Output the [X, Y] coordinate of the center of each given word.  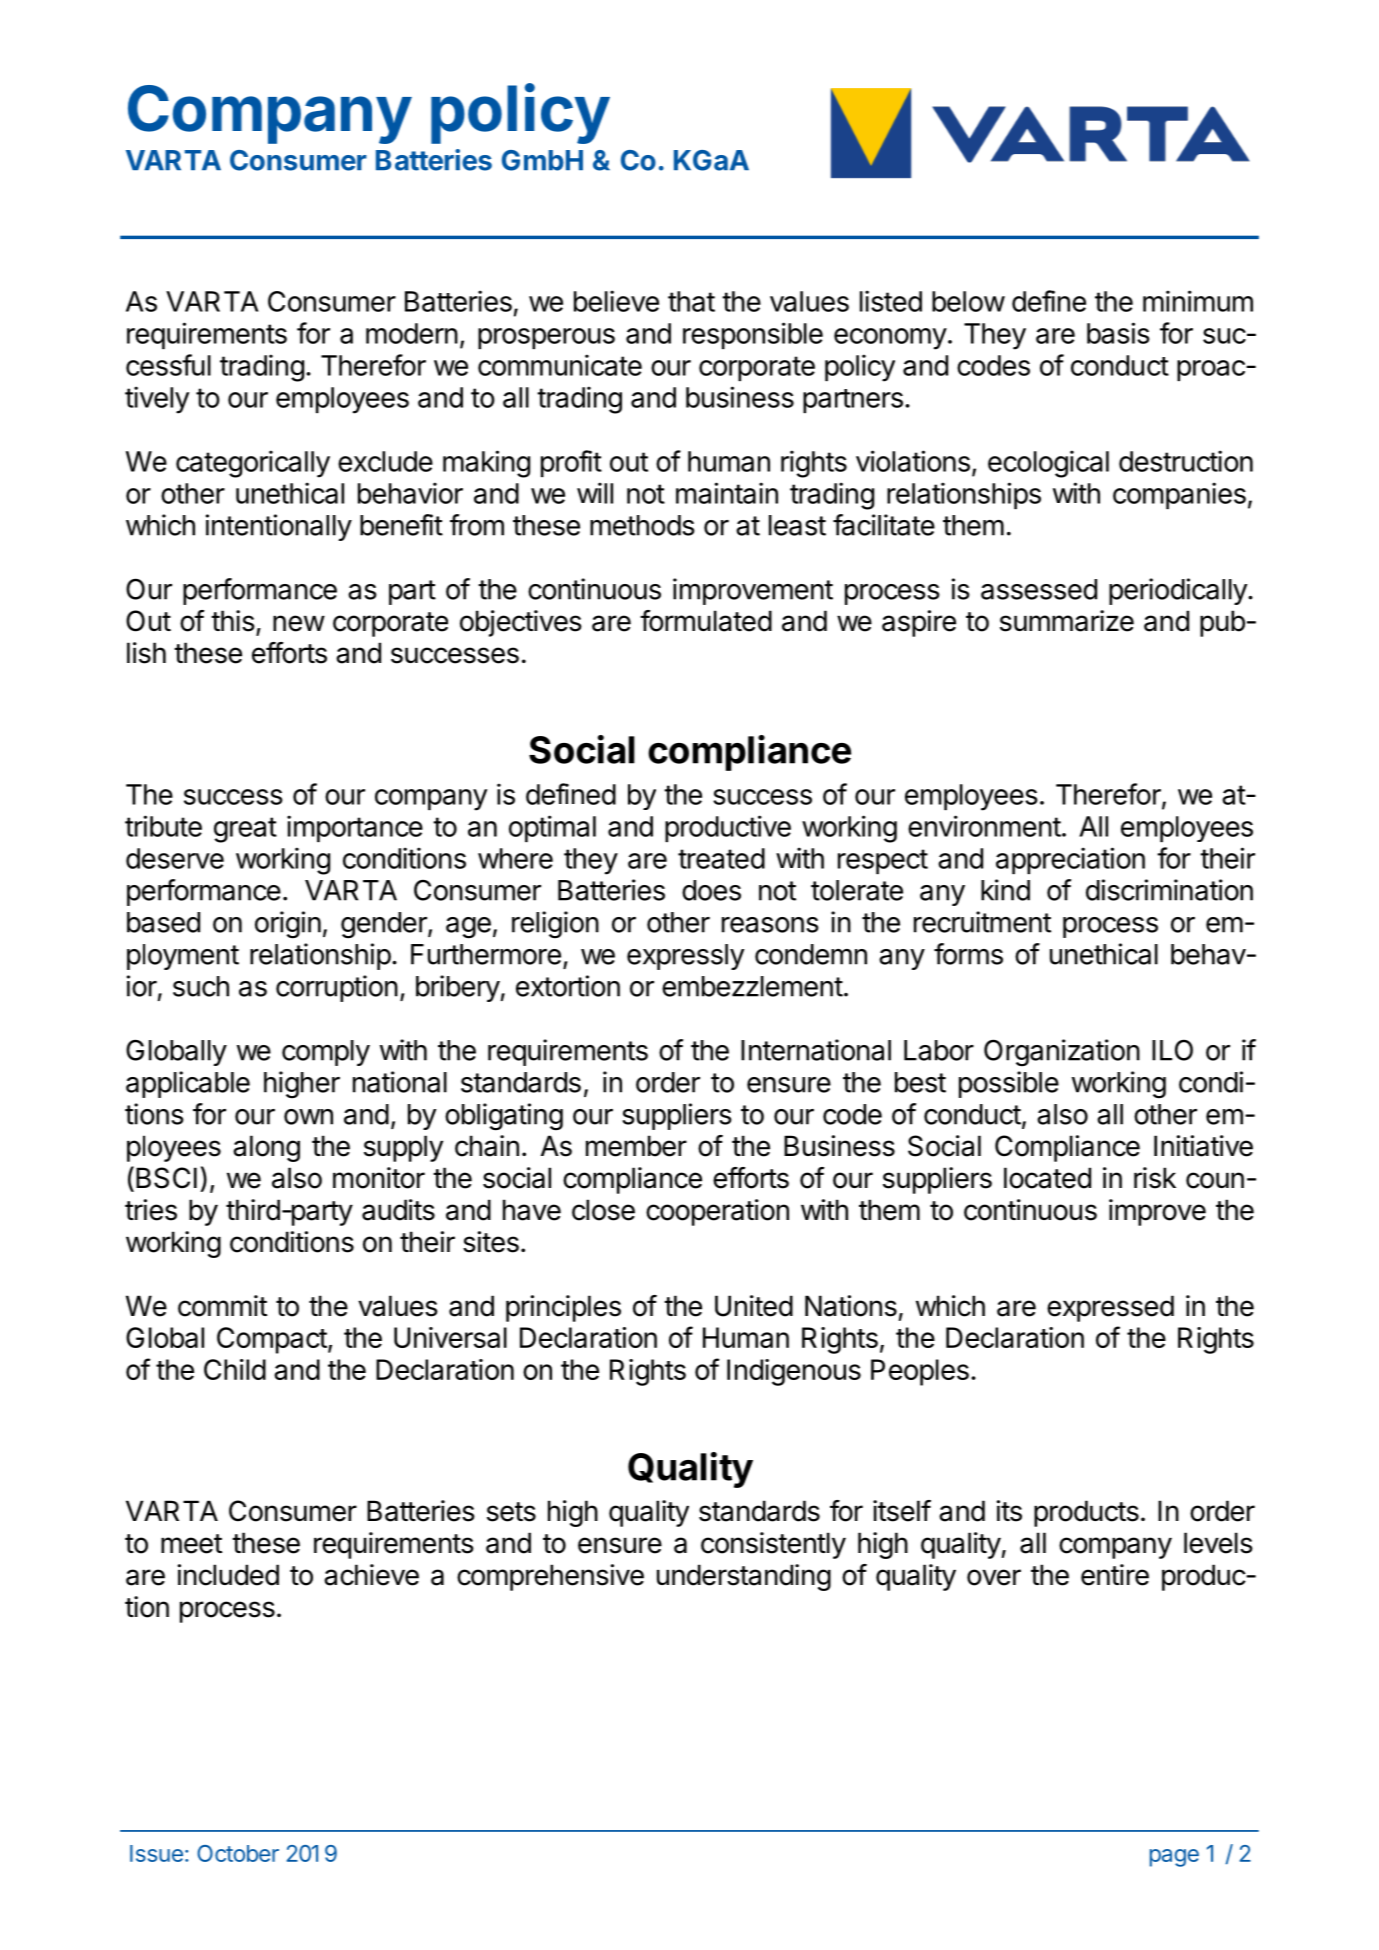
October [238, 1853]
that [691, 301]
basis [1118, 333]
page [1174, 1858]
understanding [744, 1577]
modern [412, 333]
